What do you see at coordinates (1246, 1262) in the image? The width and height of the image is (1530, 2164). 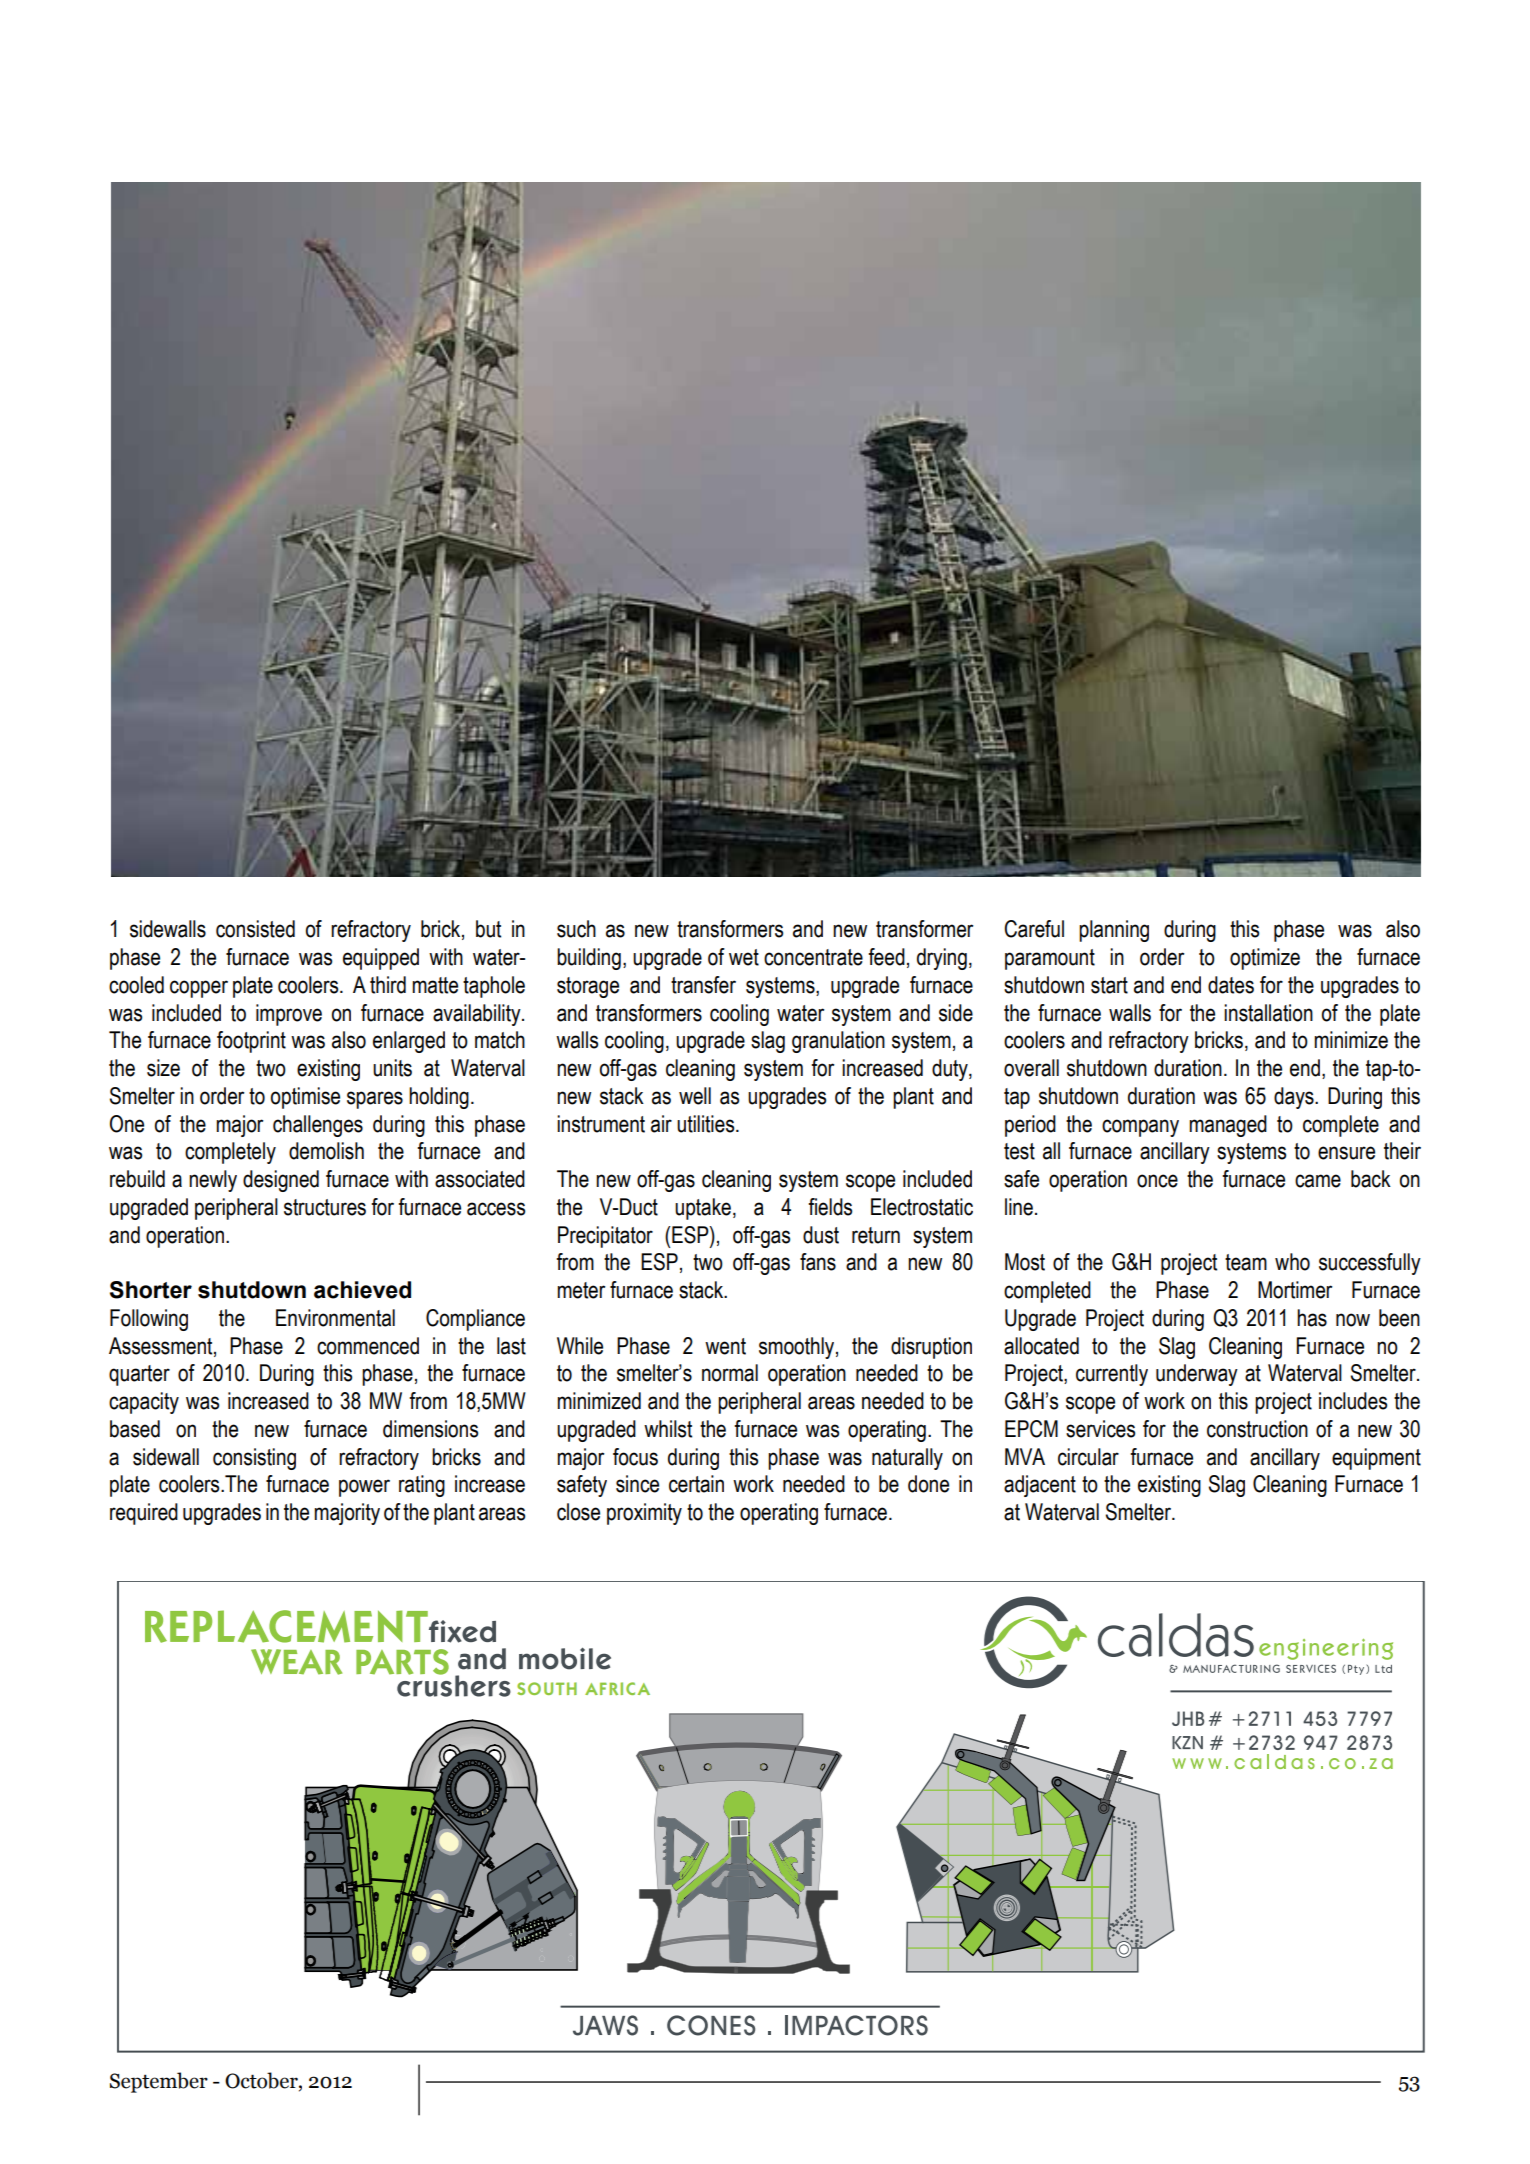 I see `team` at bounding box center [1246, 1262].
